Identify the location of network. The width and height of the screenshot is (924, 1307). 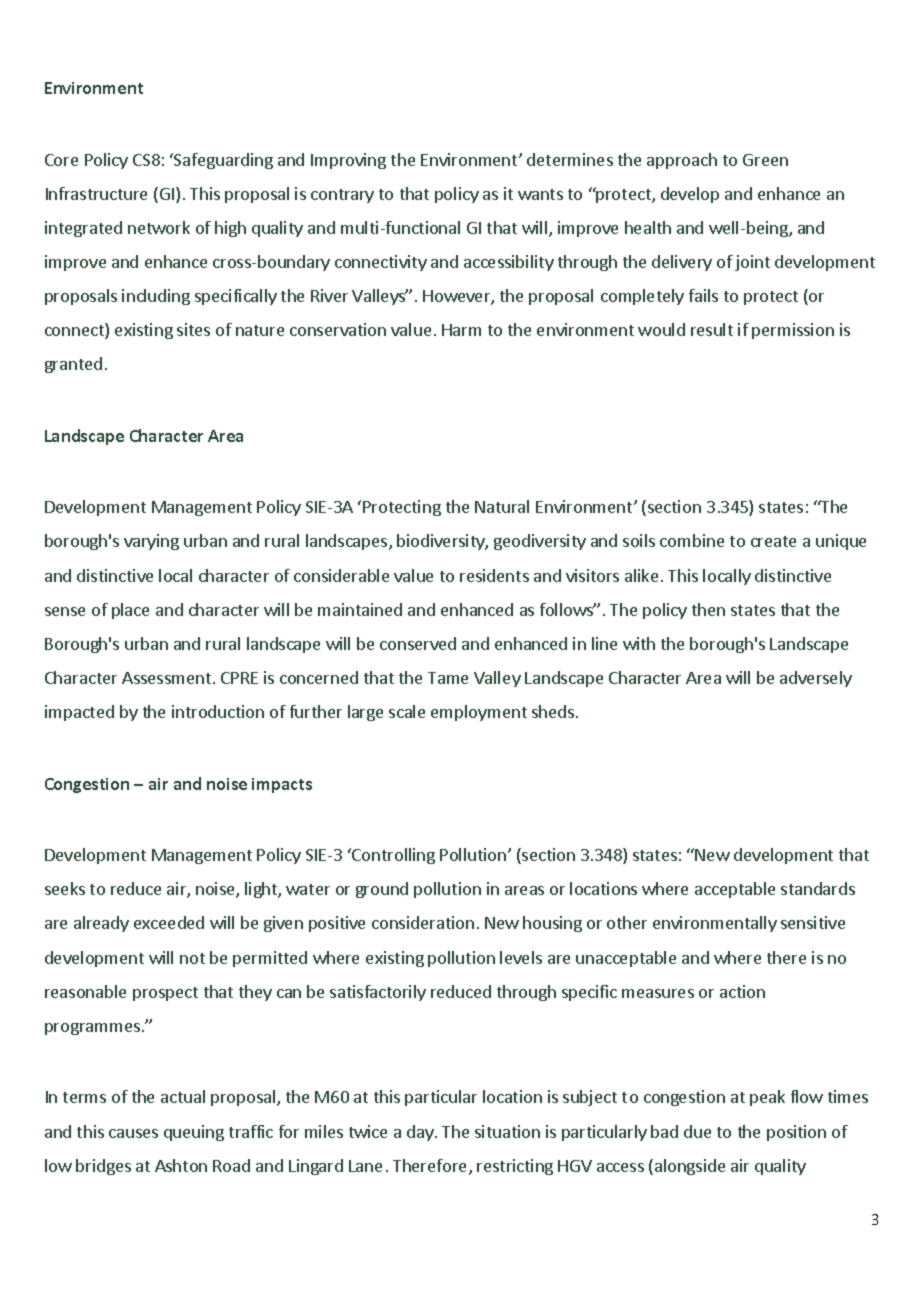
(159, 227).
